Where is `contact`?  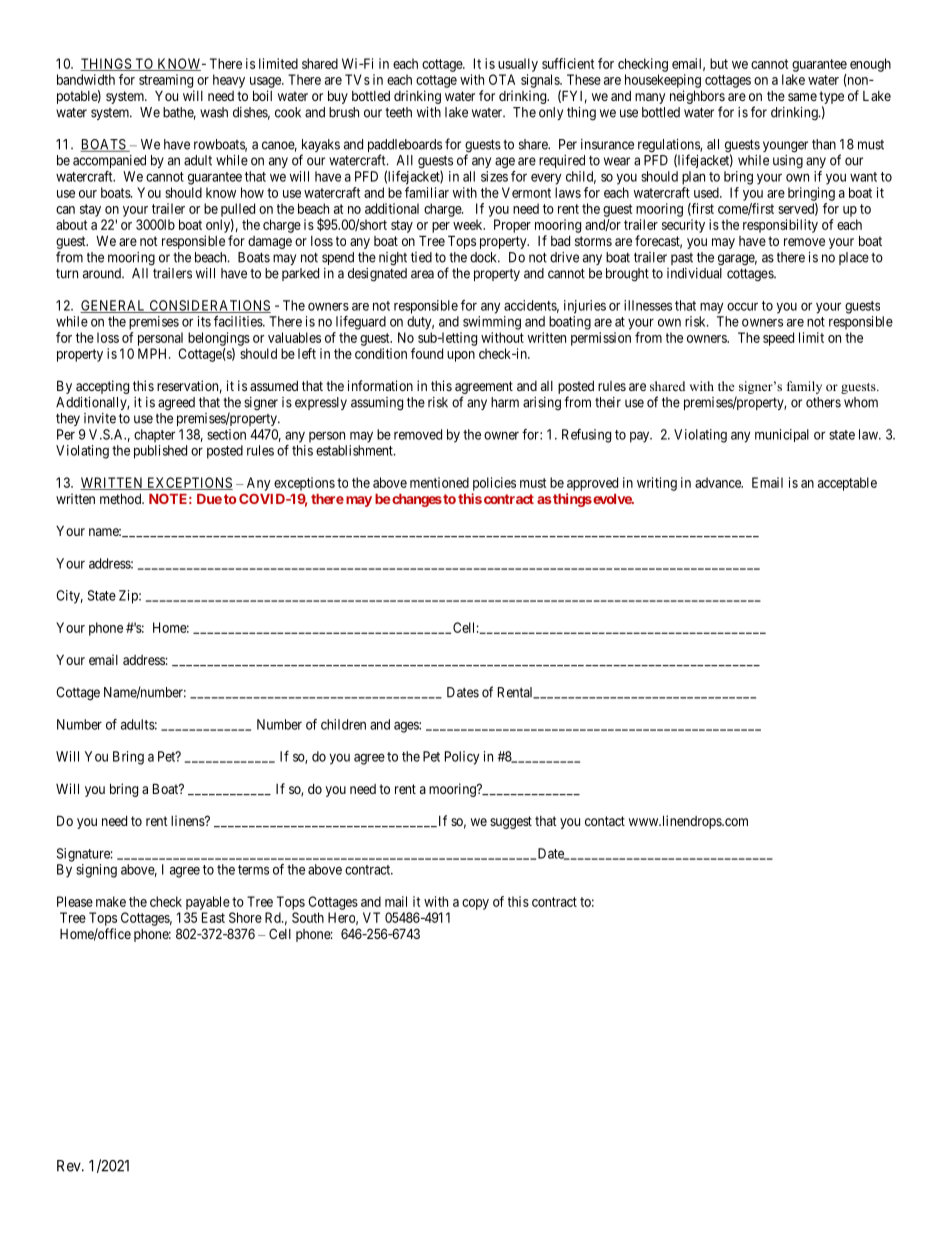
contact is located at coordinates (605, 821).
